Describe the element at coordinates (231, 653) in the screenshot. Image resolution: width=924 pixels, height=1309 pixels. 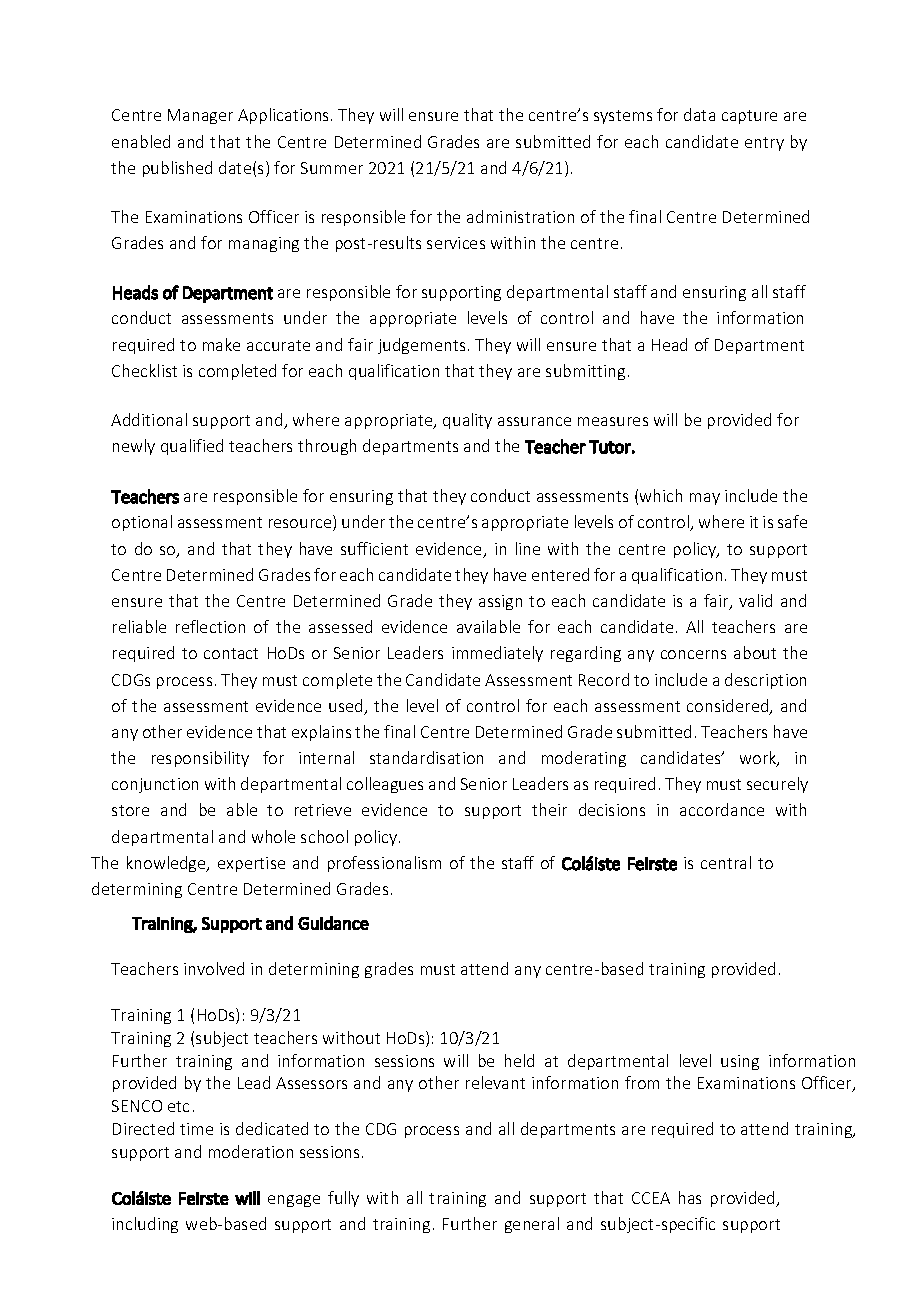
I see `contact` at that location.
